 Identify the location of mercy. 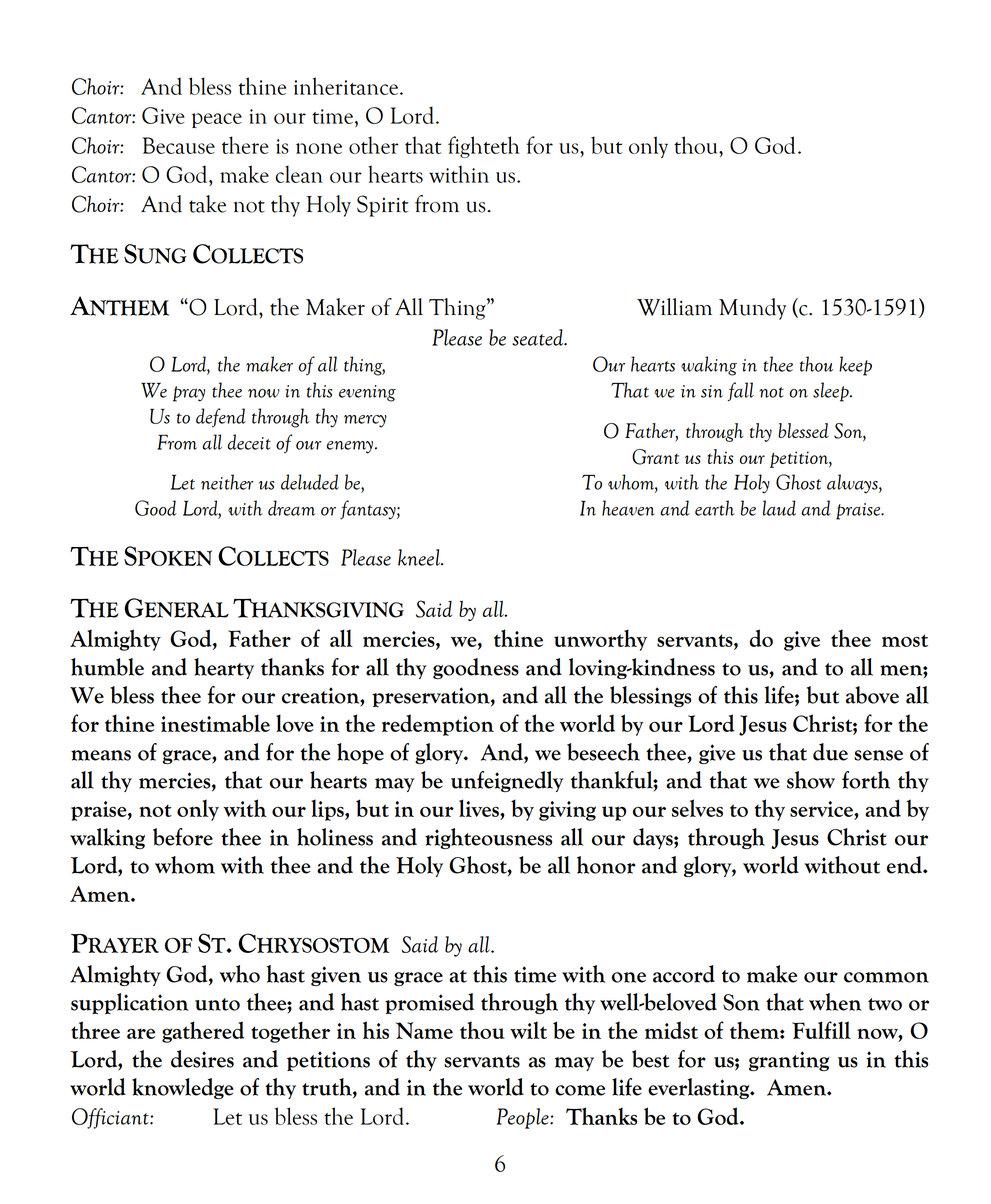
(365, 421).
